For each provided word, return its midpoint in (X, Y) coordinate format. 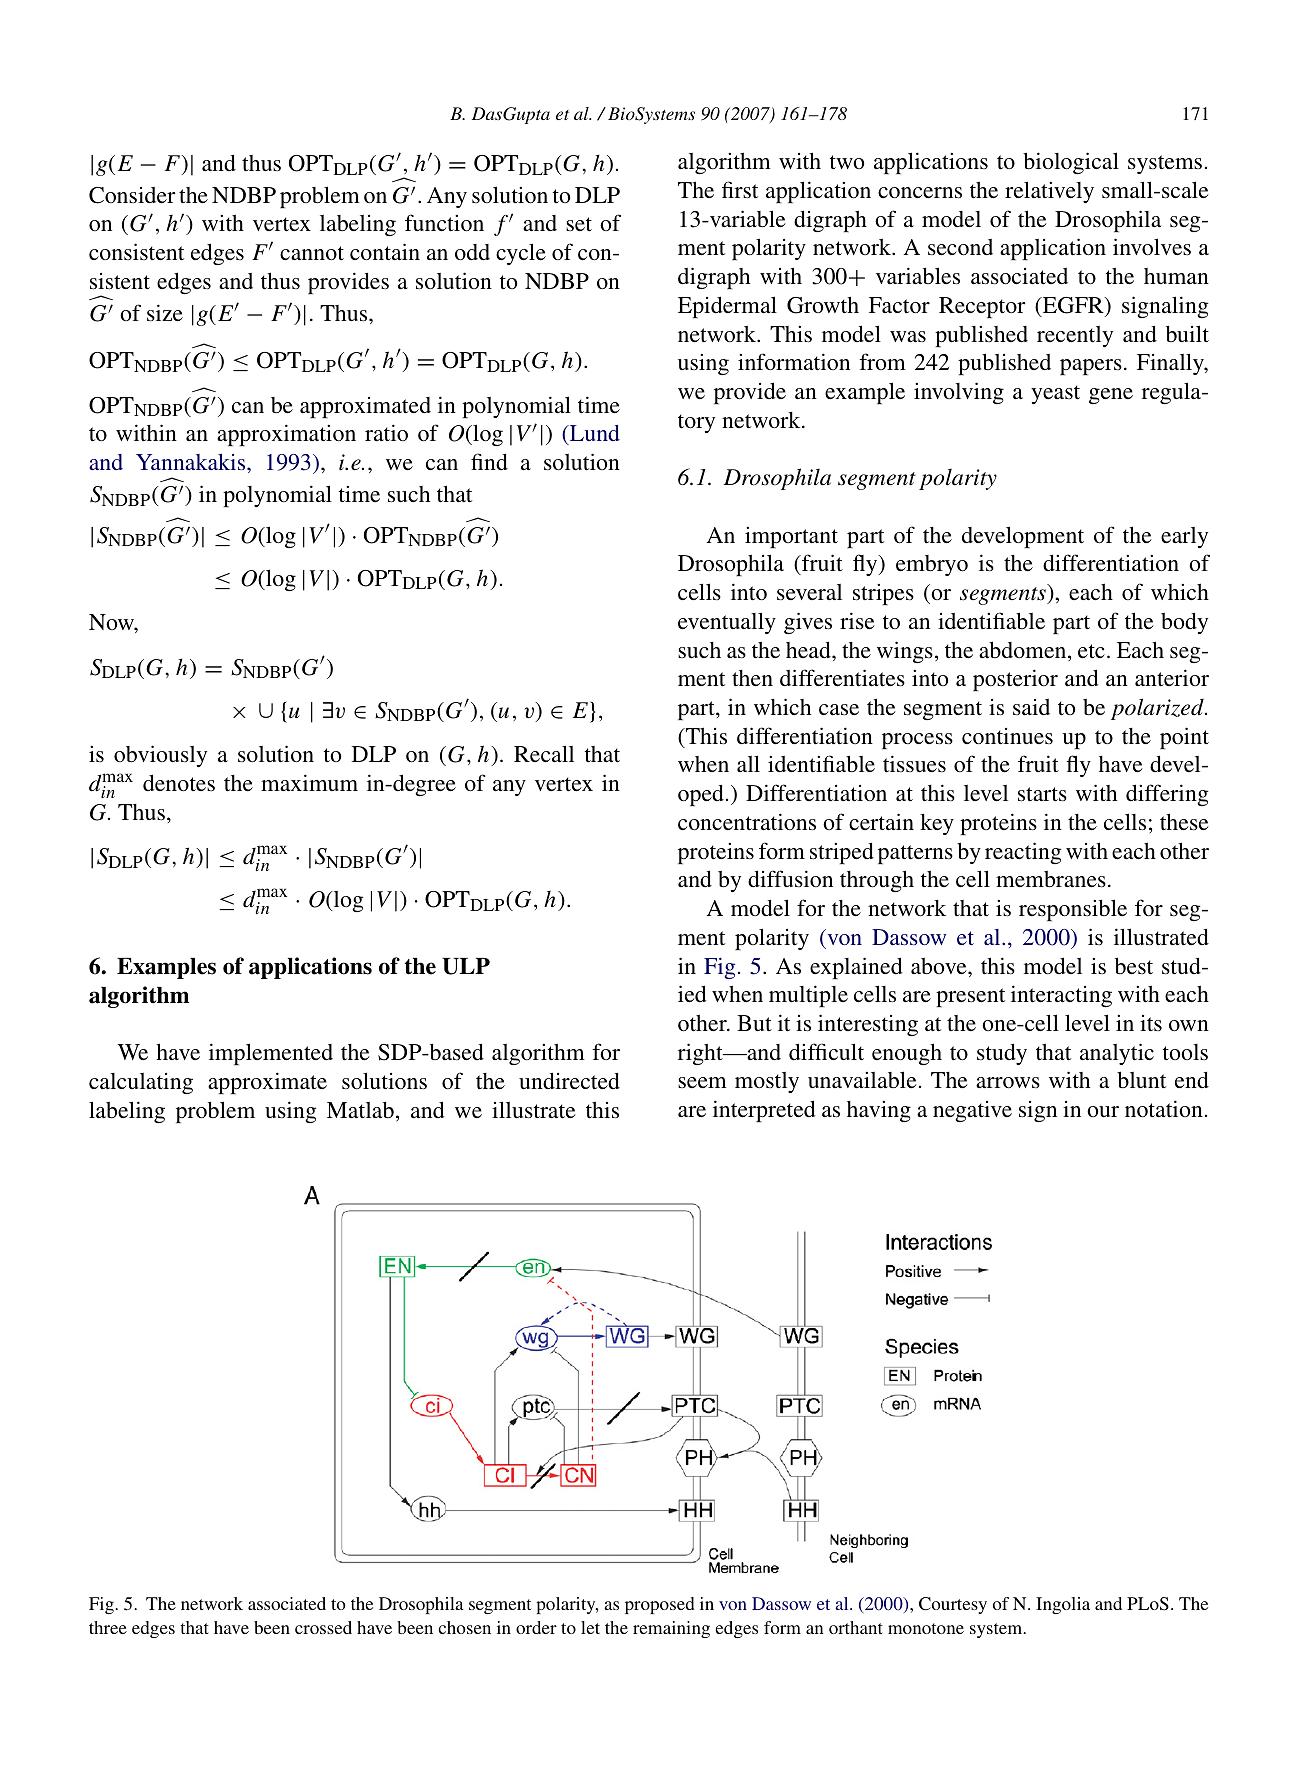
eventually (727, 623)
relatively (1049, 192)
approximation (286, 435)
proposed (660, 1605)
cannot (312, 253)
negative (972, 1111)
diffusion (790, 879)
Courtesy (953, 1605)
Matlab (360, 1110)
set (579, 224)
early (1184, 537)
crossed (323, 1627)
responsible (1073, 910)
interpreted (764, 1111)
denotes (179, 783)
